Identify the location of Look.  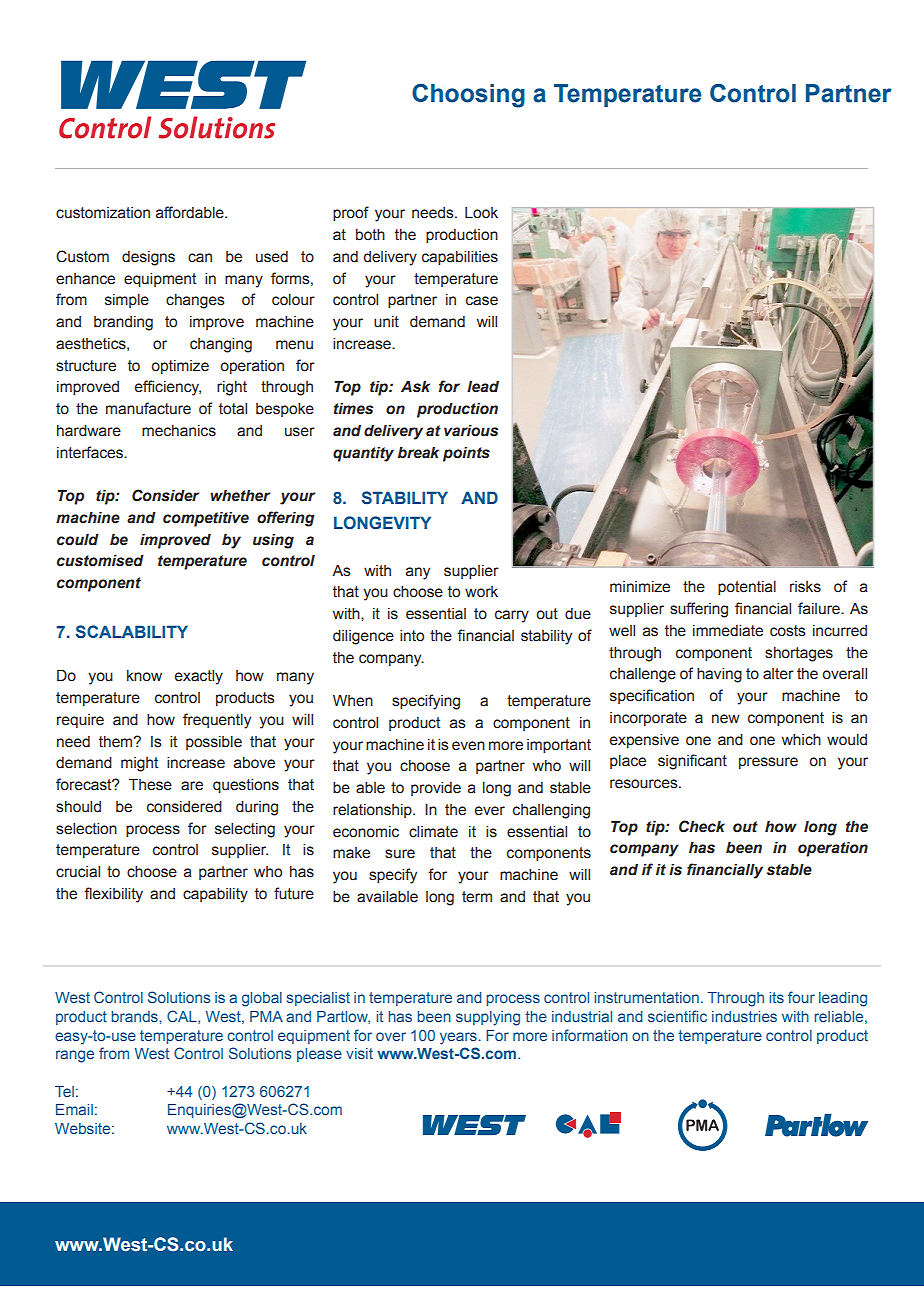
(481, 213).
